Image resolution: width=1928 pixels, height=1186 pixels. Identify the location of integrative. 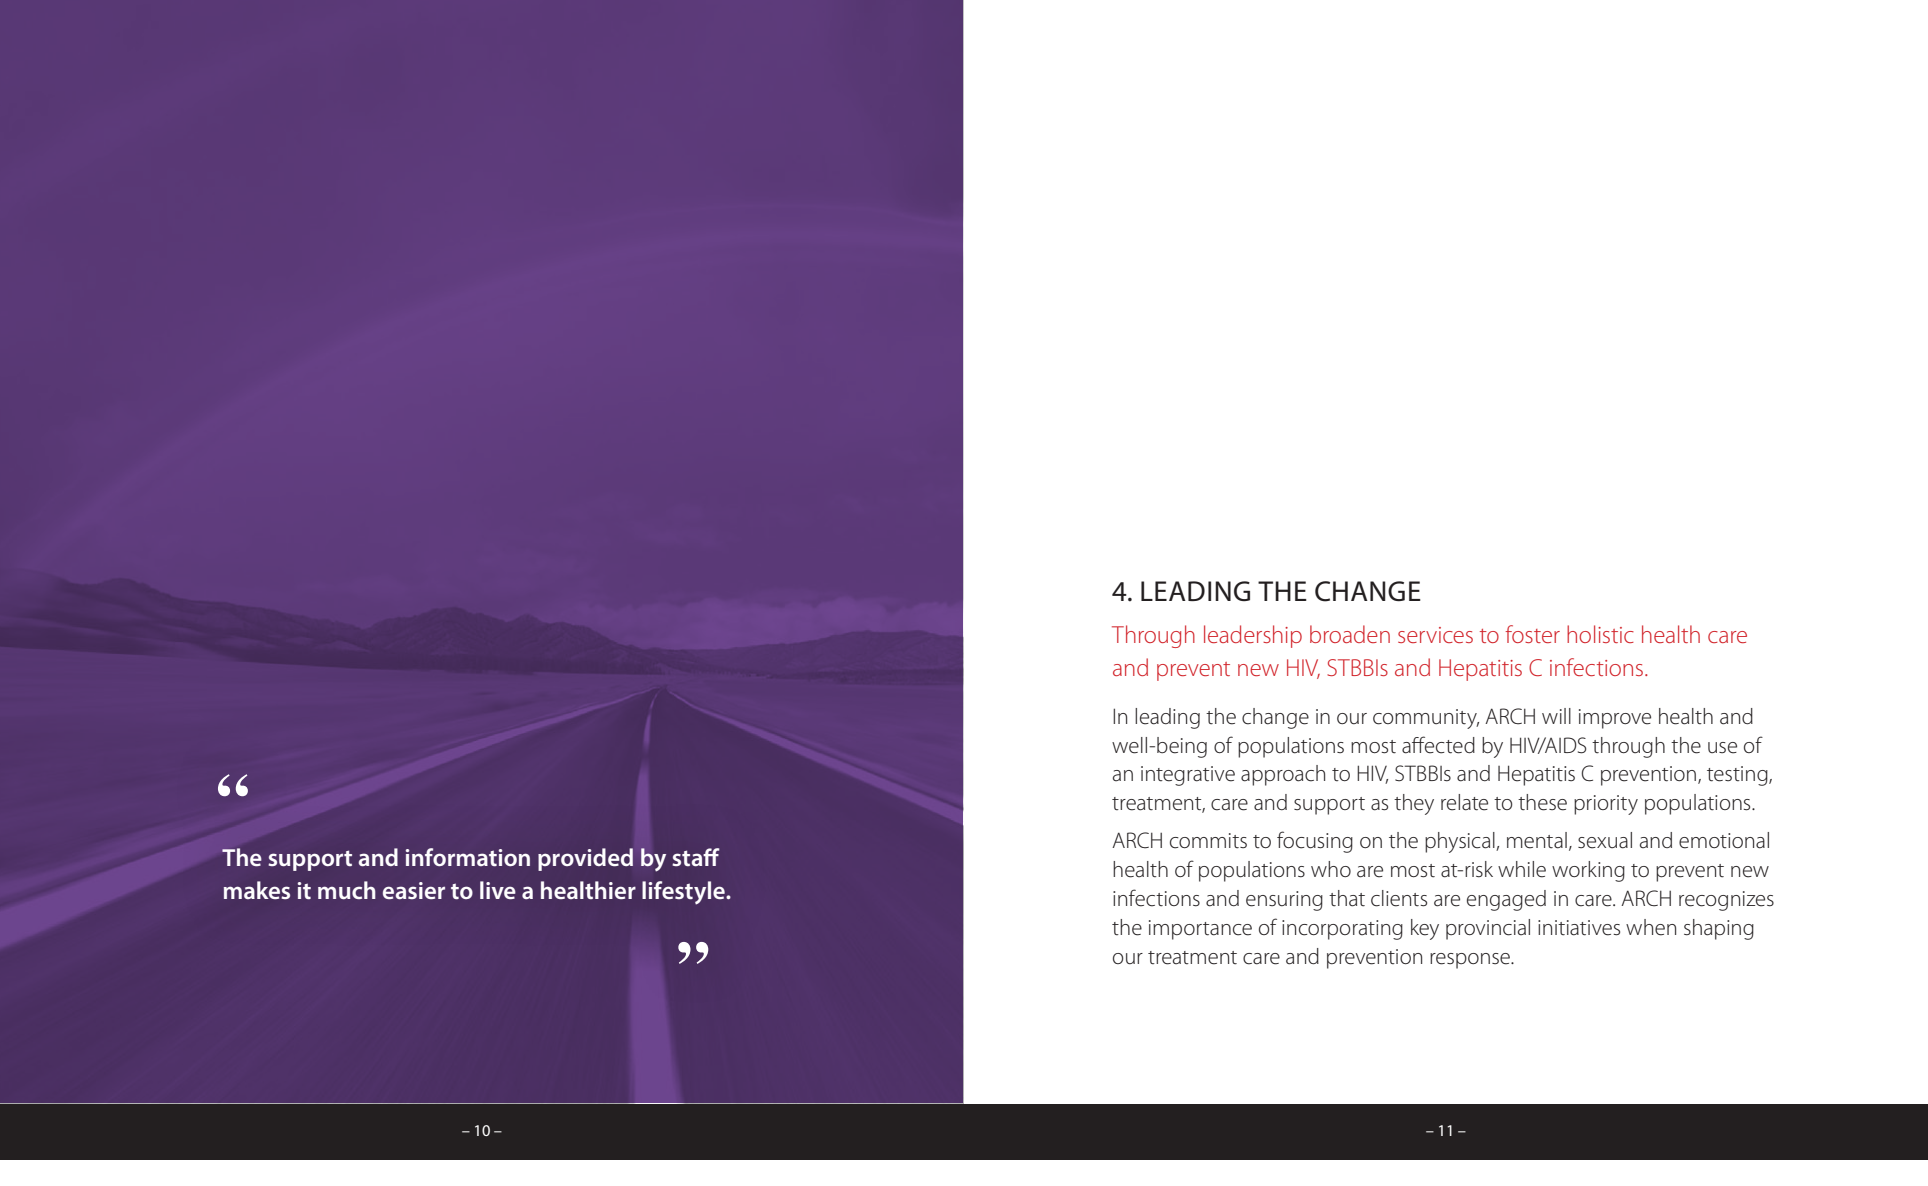
(1188, 776).
